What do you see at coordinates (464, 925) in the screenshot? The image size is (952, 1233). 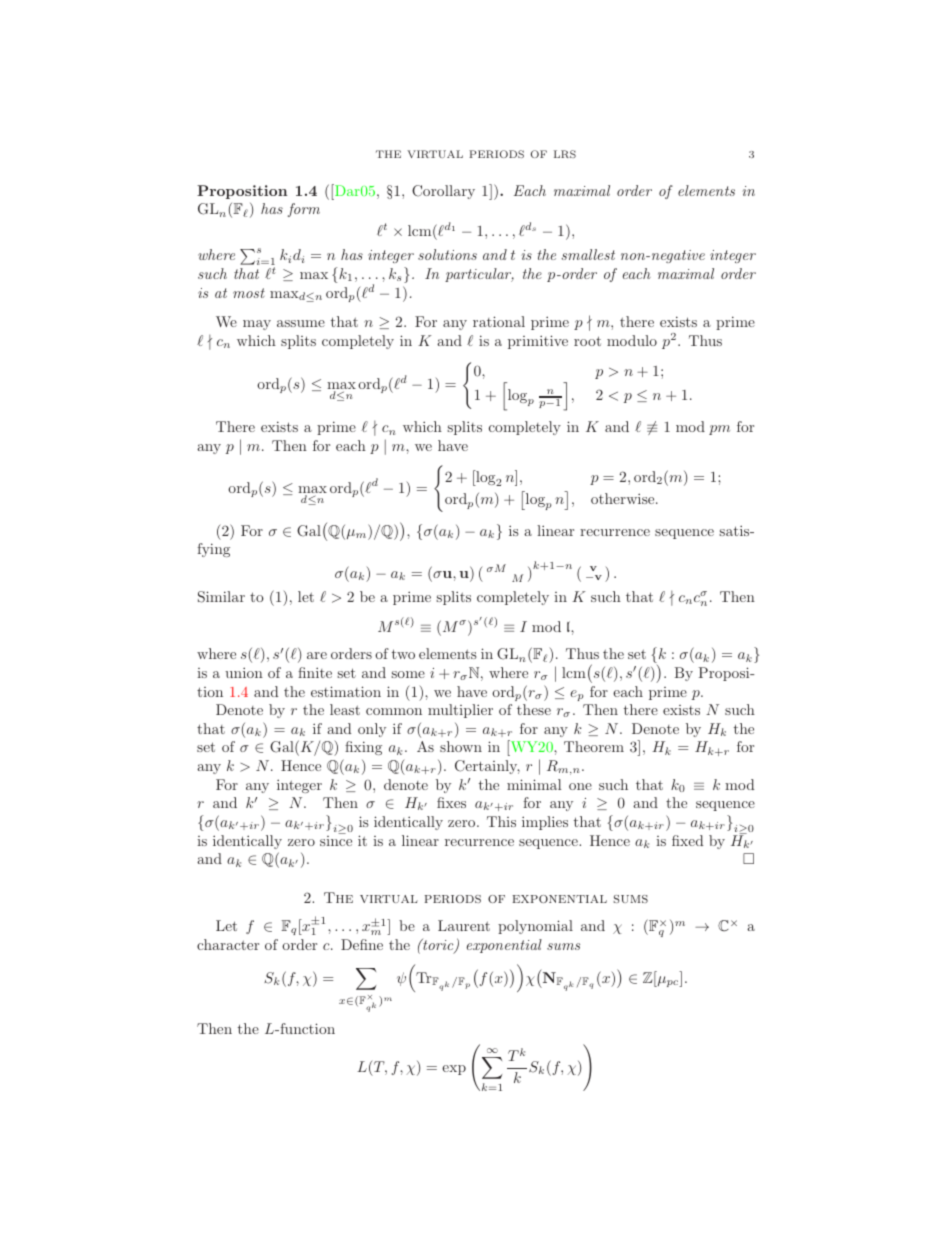 I see `Laurent` at bounding box center [464, 925].
